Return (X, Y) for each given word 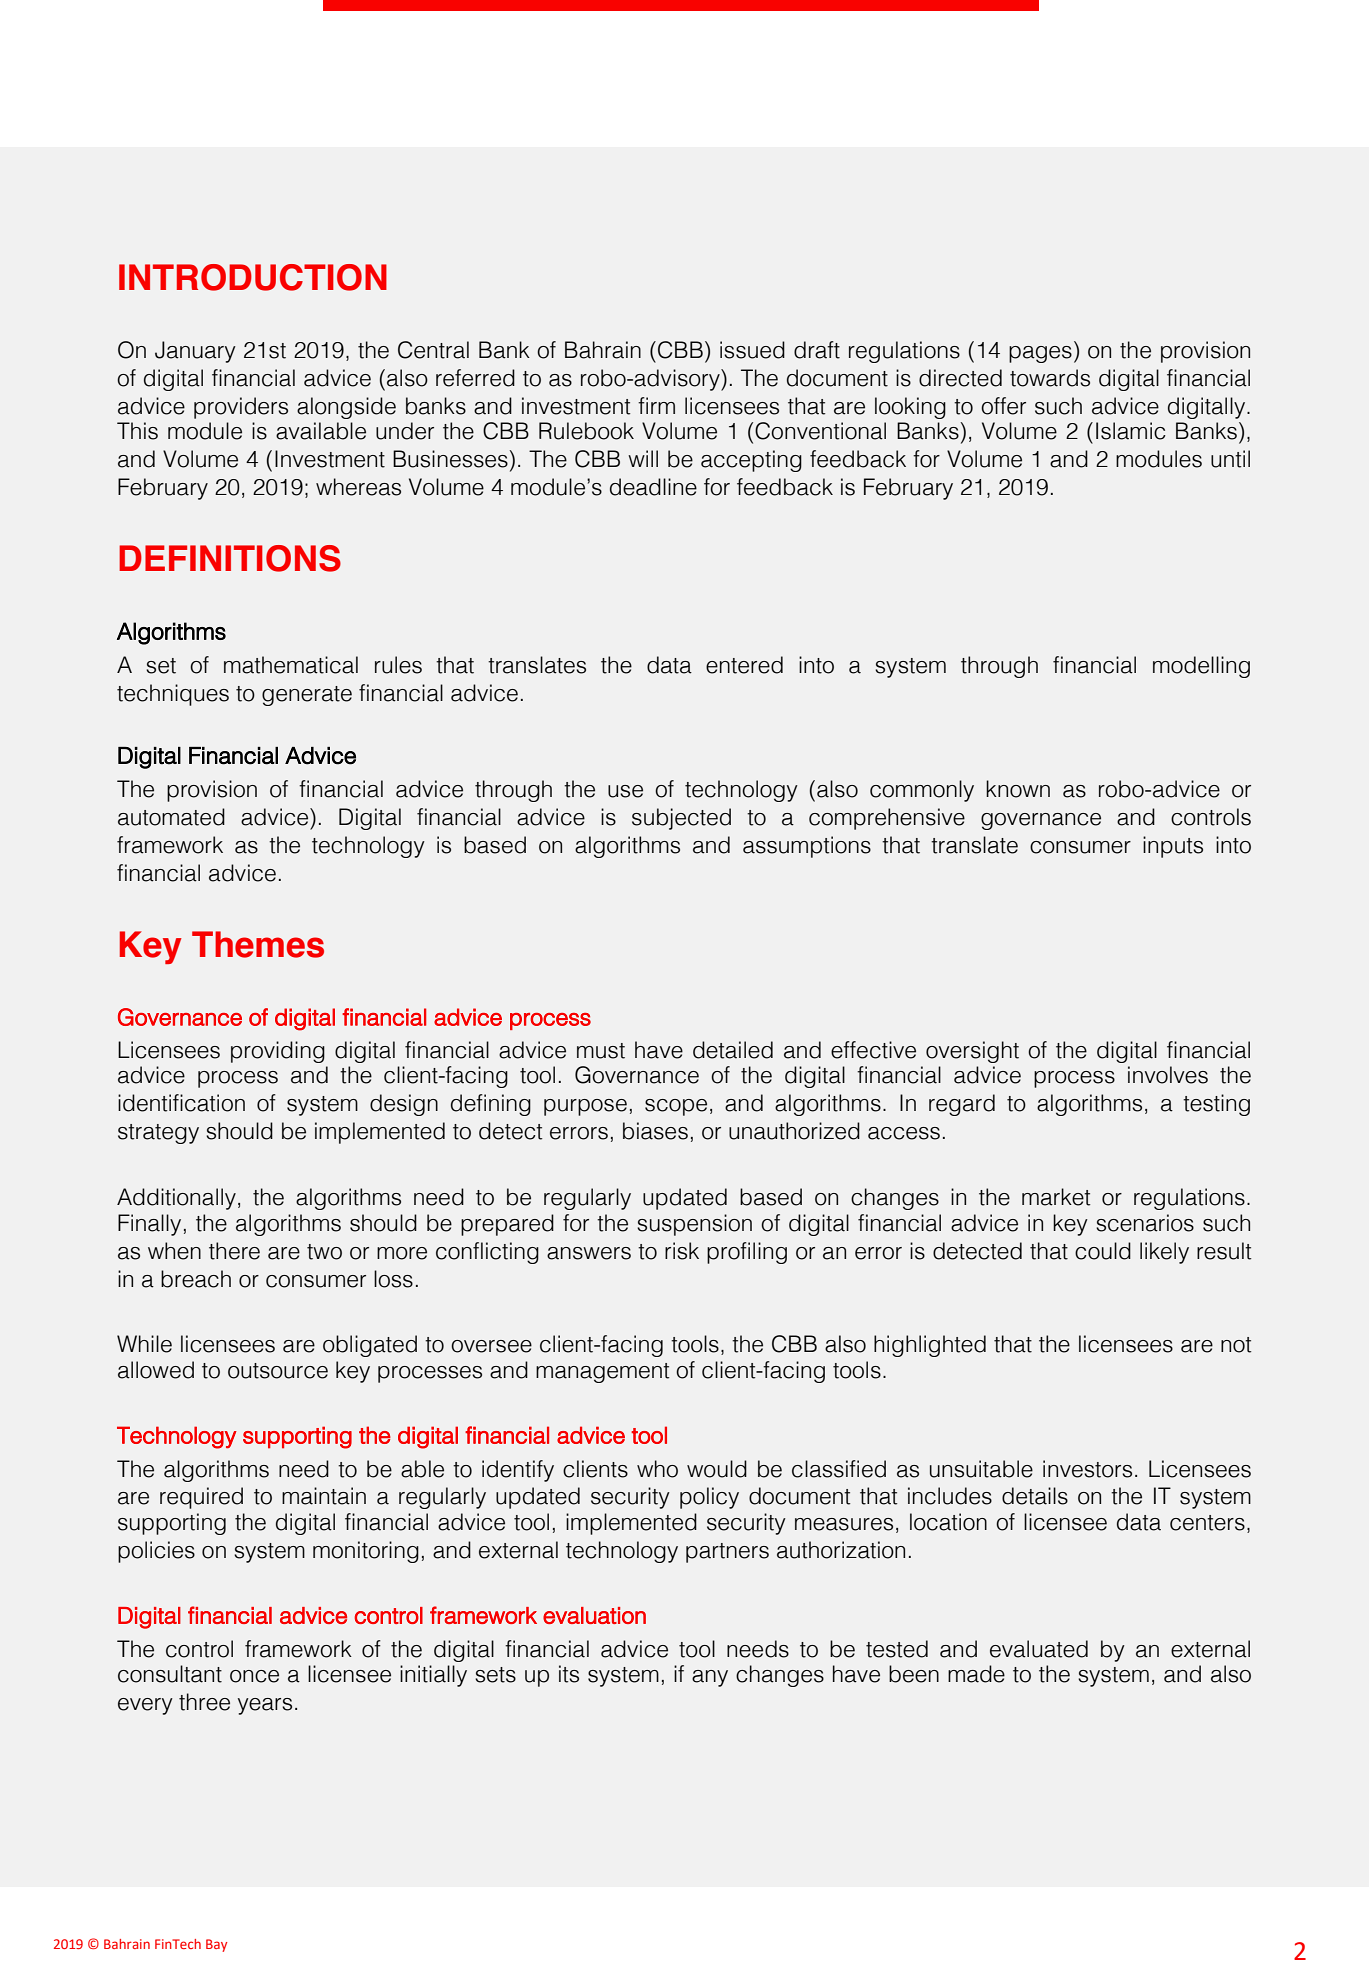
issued (752, 350)
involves (1168, 1075)
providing (278, 1052)
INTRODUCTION (253, 277)
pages (1040, 354)
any (710, 1678)
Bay (216, 1945)
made (976, 1674)
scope (676, 1107)
